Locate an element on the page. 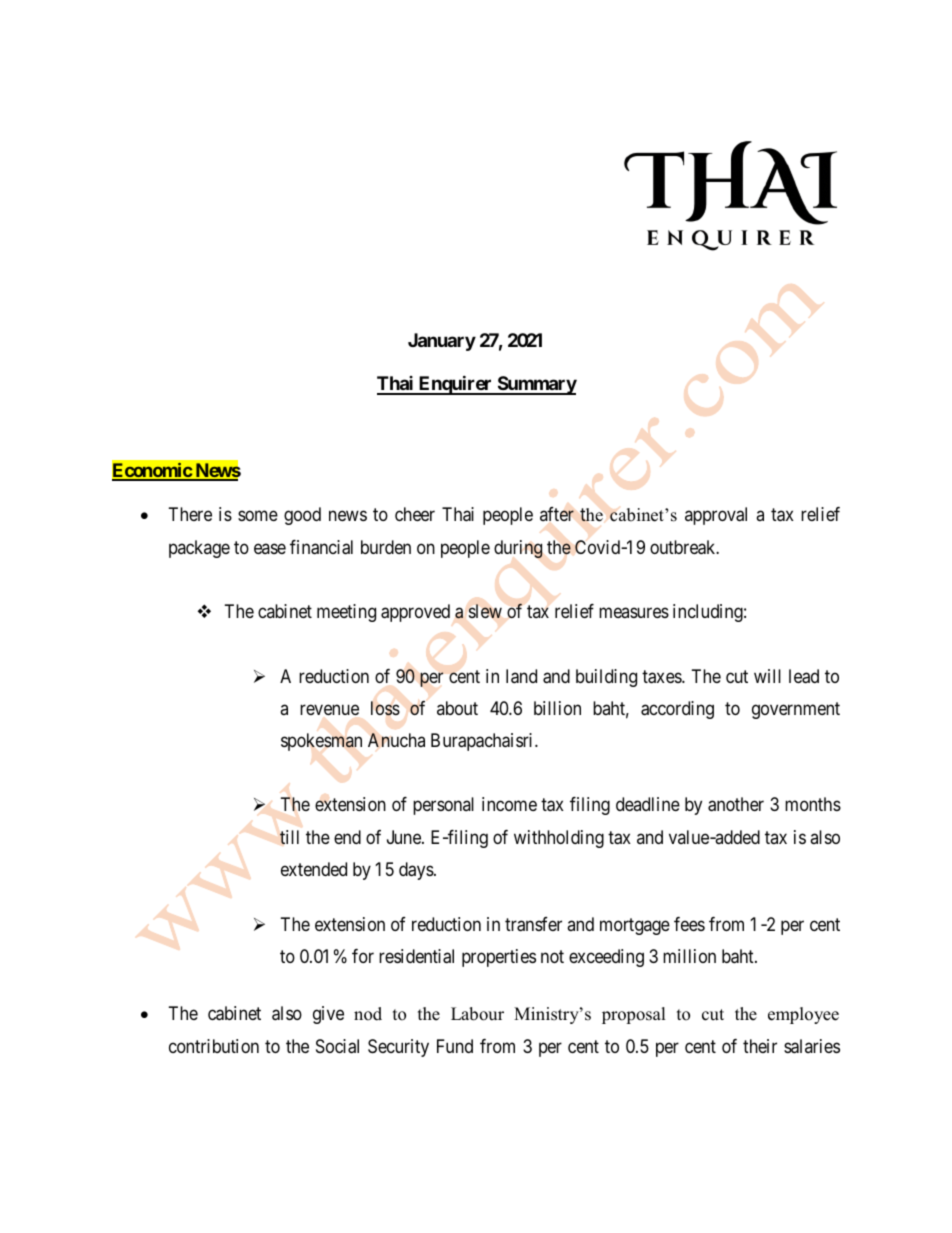 The width and height of the image is (952, 1233). land is located at coordinates (521, 676).
